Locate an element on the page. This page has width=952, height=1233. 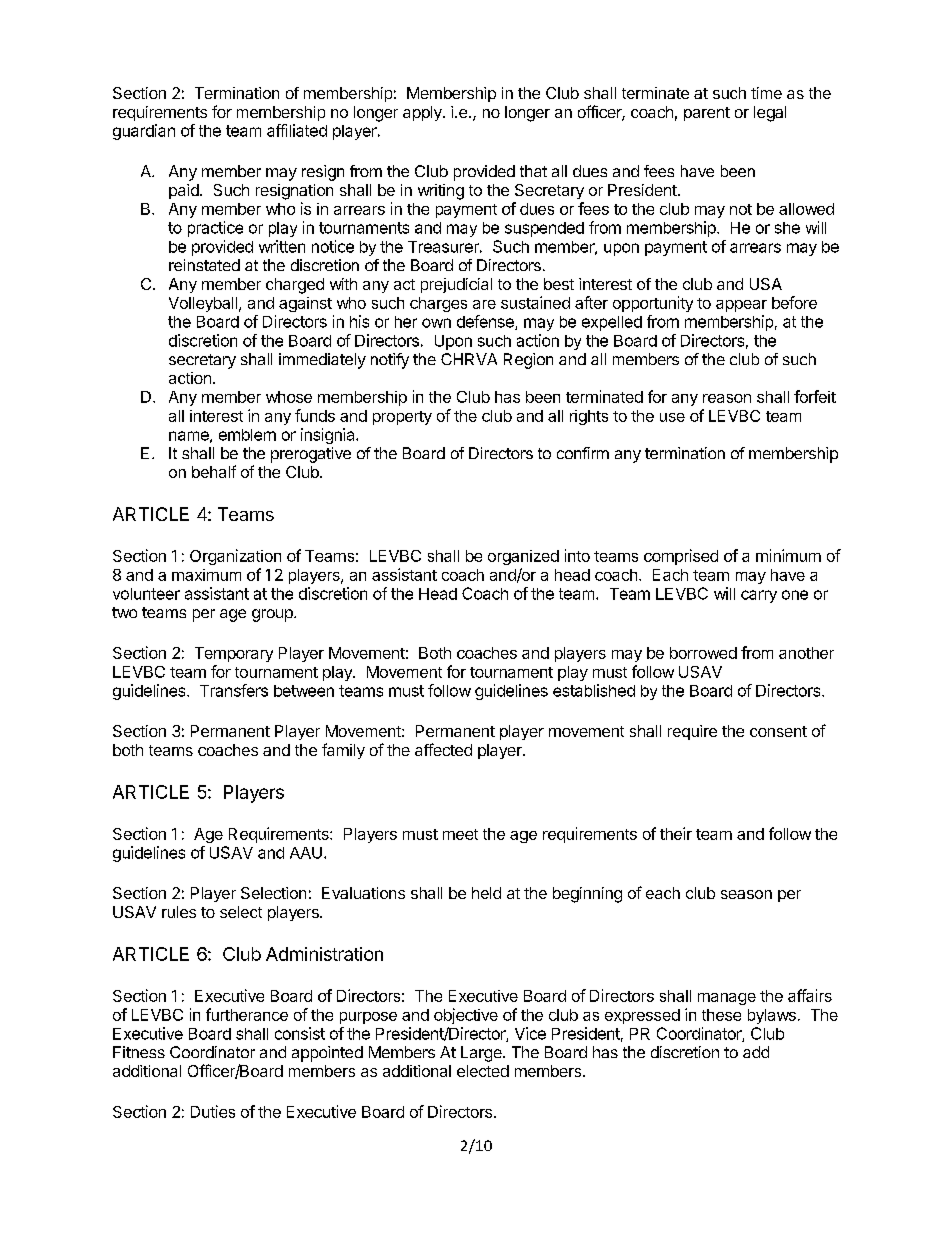
organized is located at coordinates (523, 557).
